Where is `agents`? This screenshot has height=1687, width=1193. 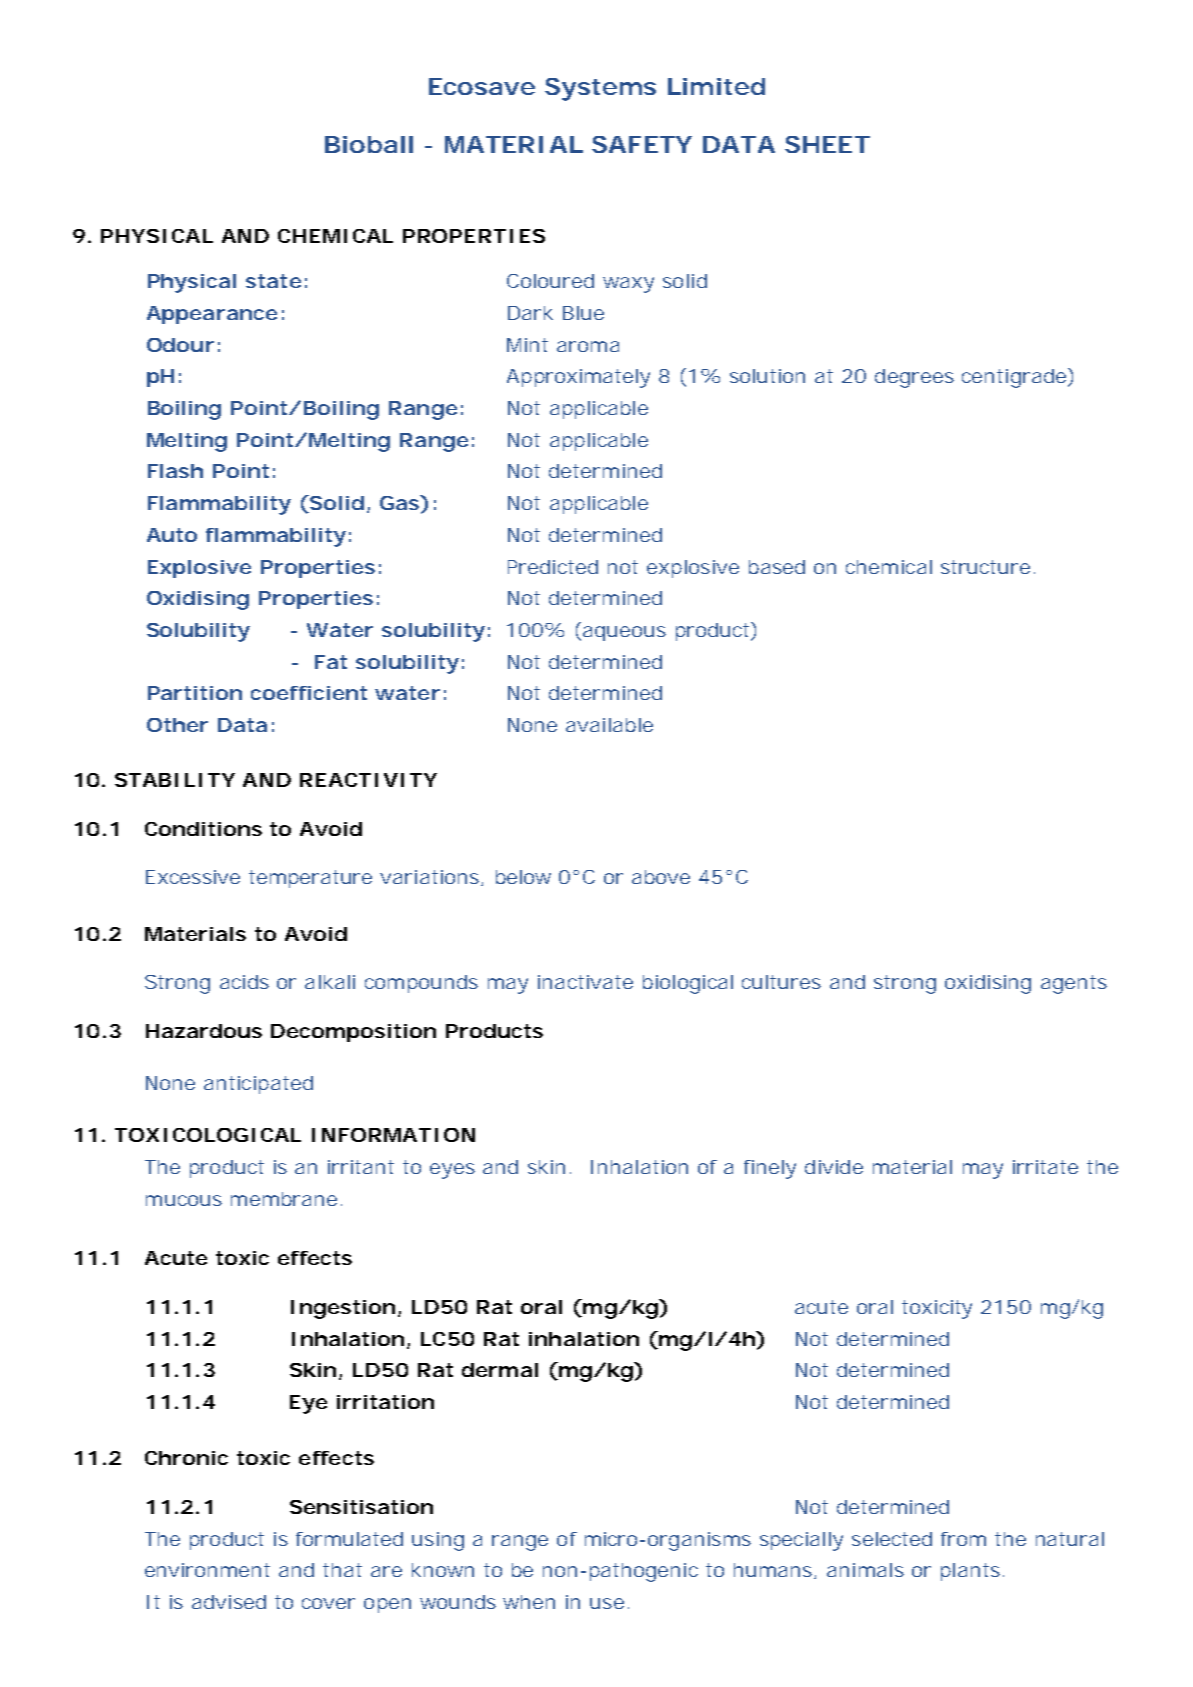 agents is located at coordinates (1074, 984).
